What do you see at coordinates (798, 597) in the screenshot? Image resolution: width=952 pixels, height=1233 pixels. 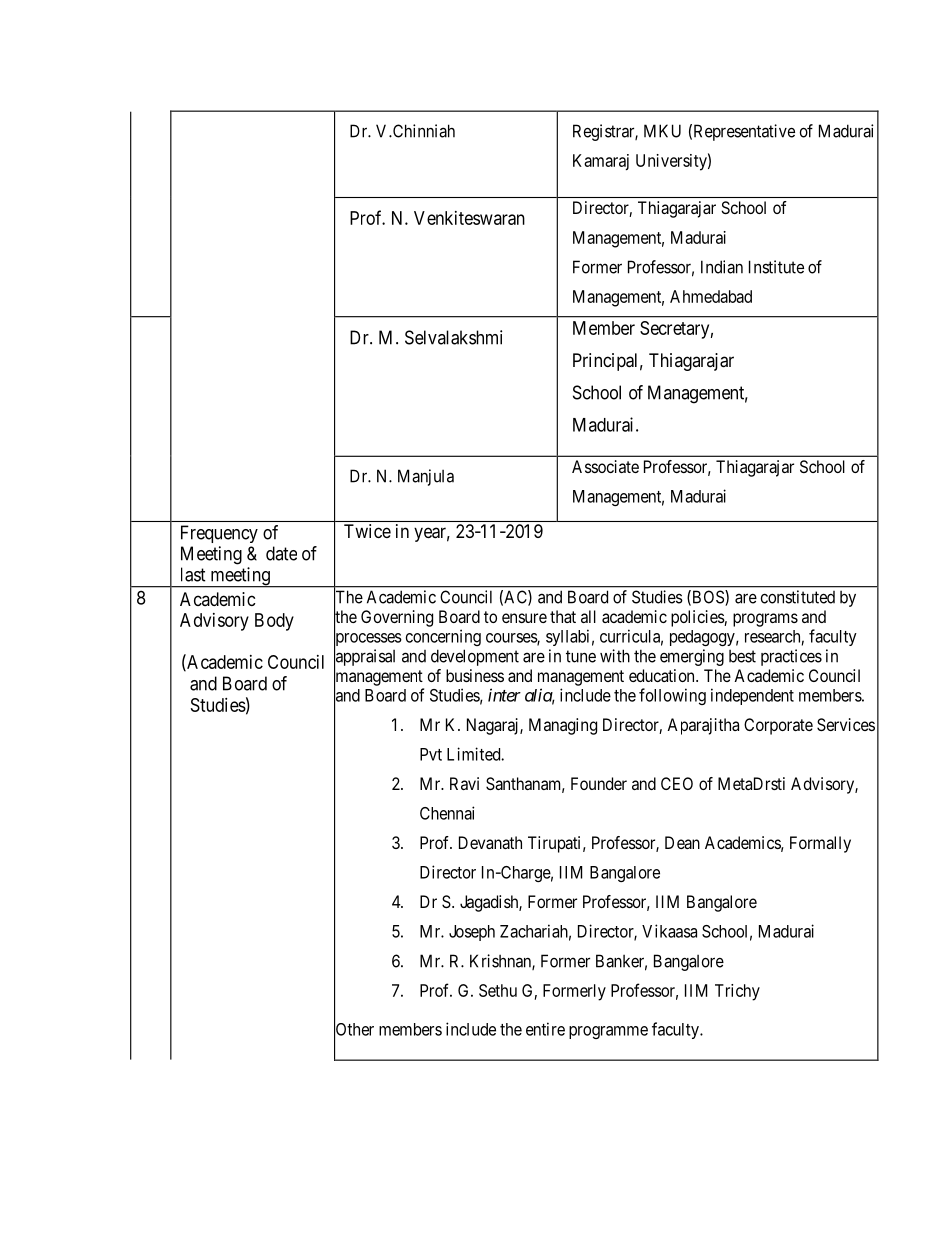 I see `constituted` at bounding box center [798, 597].
